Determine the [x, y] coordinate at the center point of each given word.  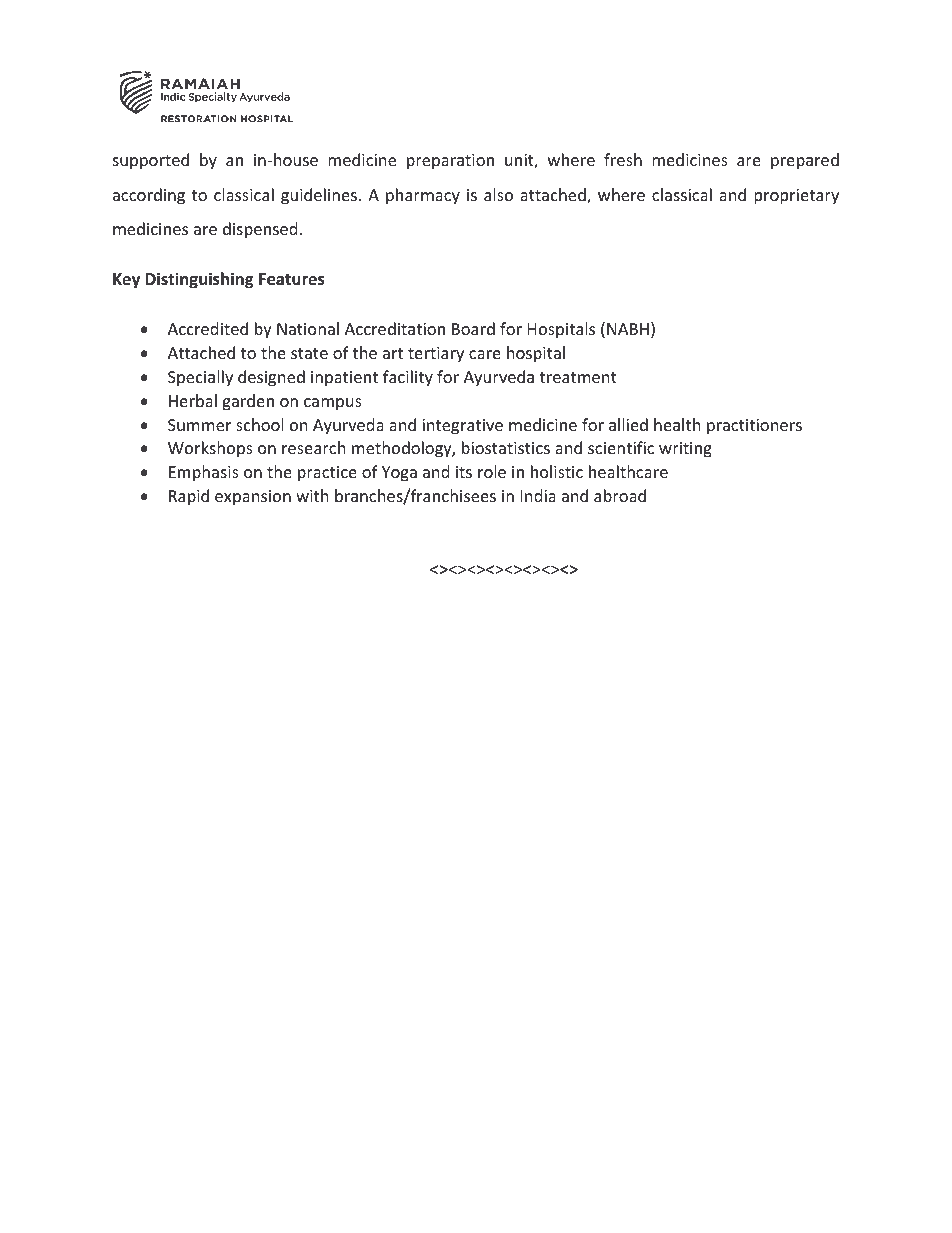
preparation [450, 162]
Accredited [208, 328]
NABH [628, 329]
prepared [805, 161]
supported [151, 161]
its [464, 472]
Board [473, 328]
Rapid [189, 497]
